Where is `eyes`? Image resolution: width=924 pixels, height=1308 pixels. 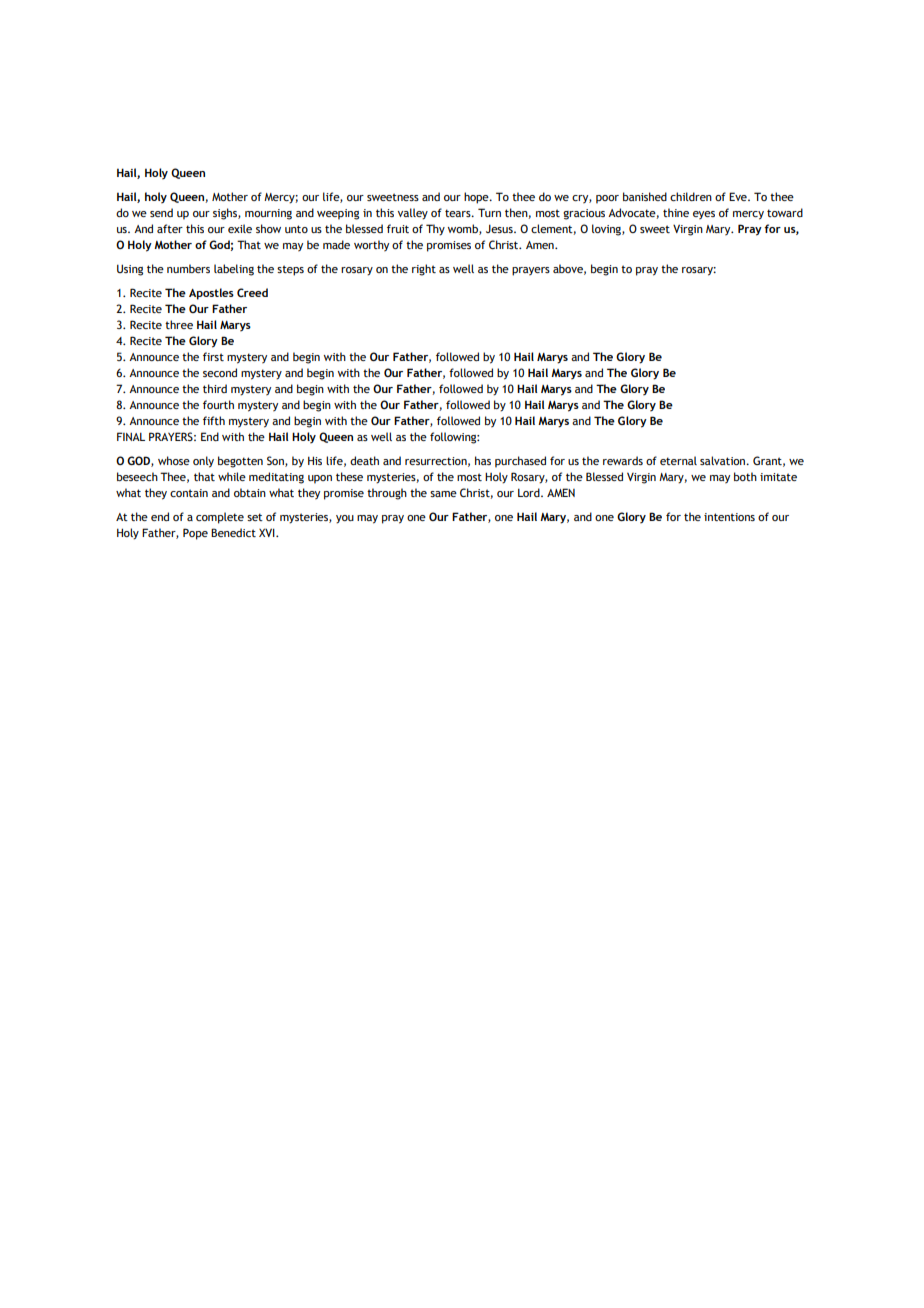 eyes is located at coordinates (704, 215).
